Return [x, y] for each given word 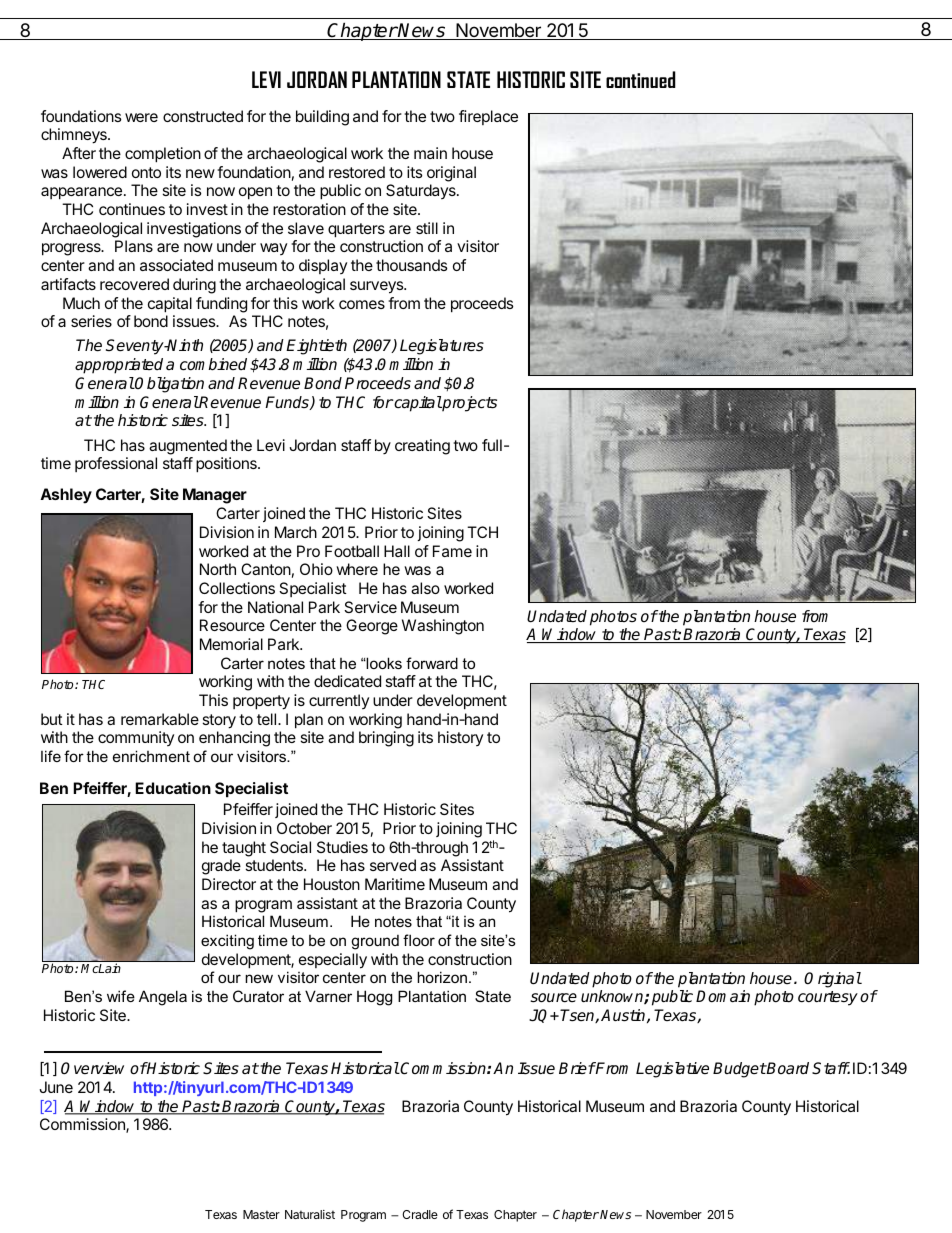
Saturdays [422, 191]
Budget [740, 1070]
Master [261, 1214]
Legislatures [442, 347]
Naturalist [310, 1214]
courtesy [828, 998]
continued [641, 79]
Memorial [231, 644]
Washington [443, 627]
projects [469, 404]
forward [432, 663]
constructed [203, 116]
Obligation [169, 385]
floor [419, 940]
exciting [227, 942]
